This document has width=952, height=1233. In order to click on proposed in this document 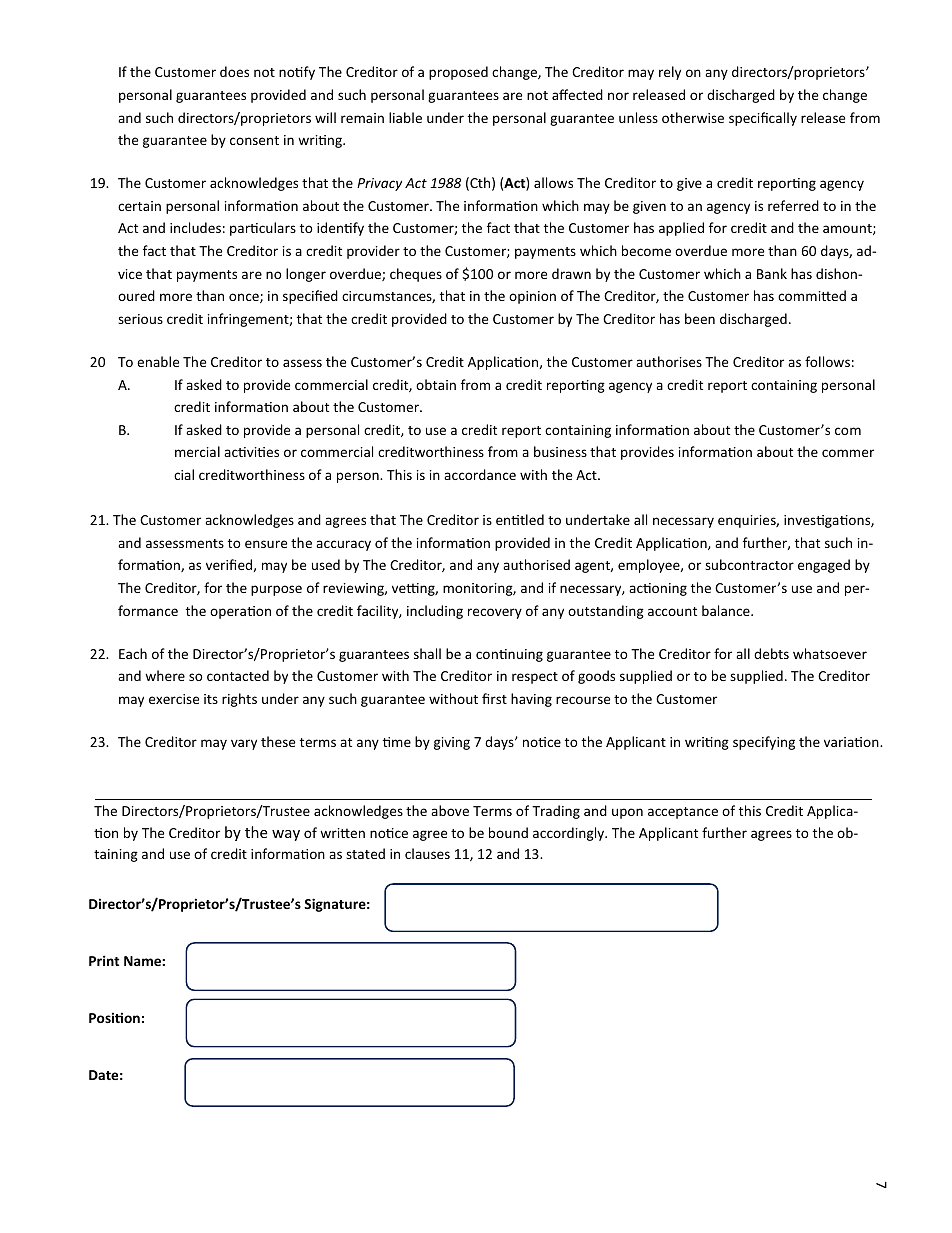, I will do `click(458, 73)`.
